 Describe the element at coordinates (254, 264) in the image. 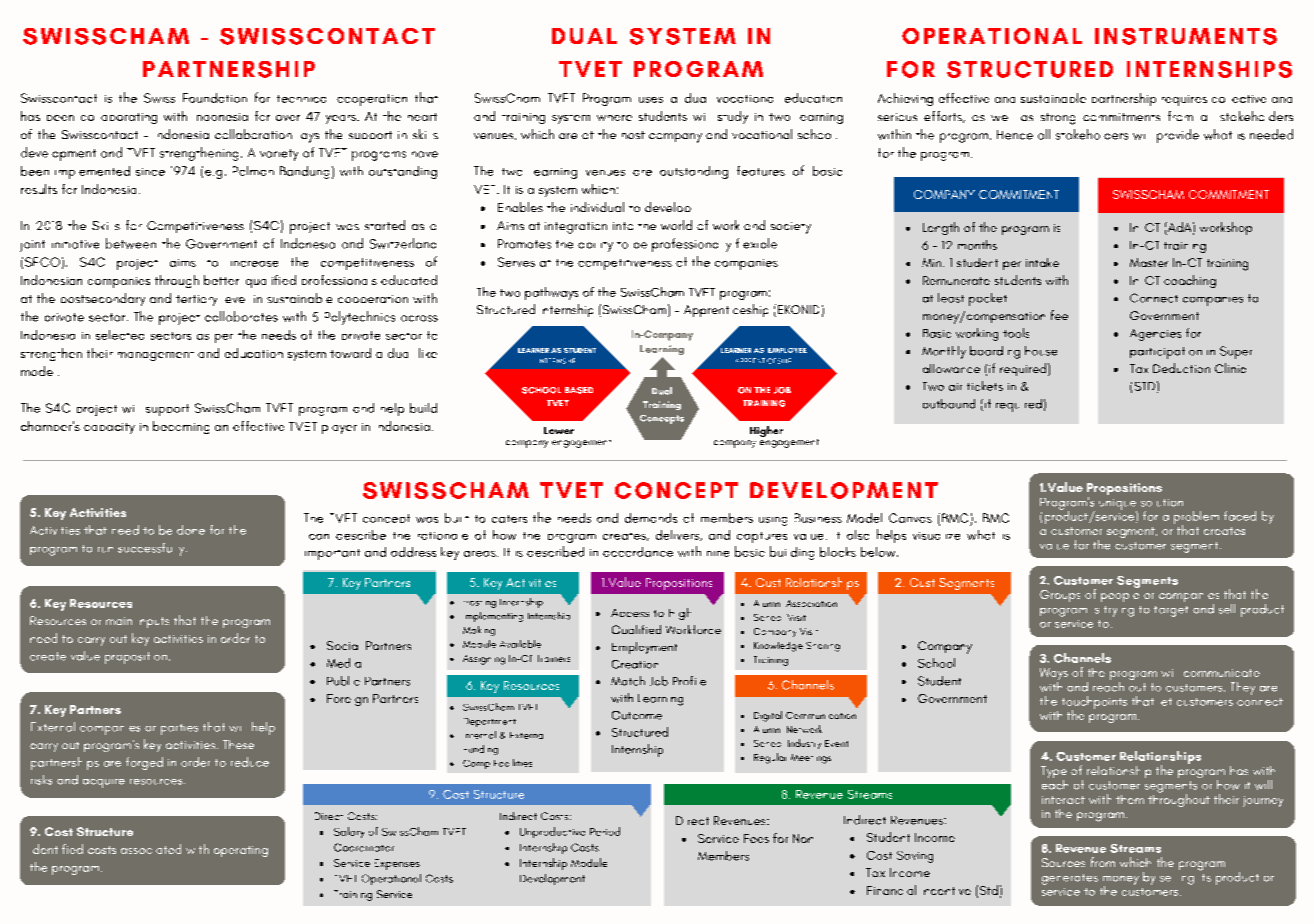

I see `increase` at that location.
